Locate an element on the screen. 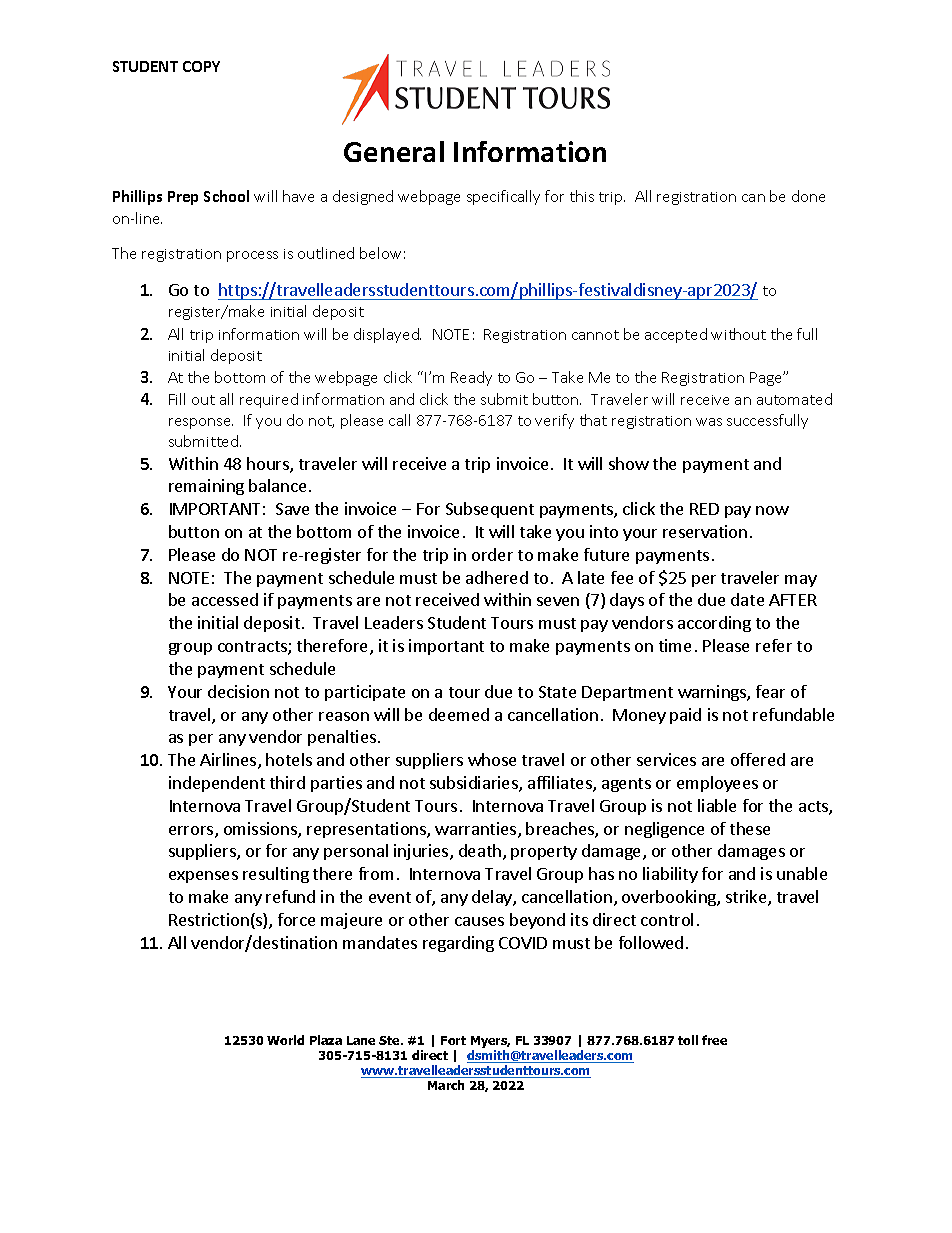 The image size is (952, 1233). done is located at coordinates (808, 196).
